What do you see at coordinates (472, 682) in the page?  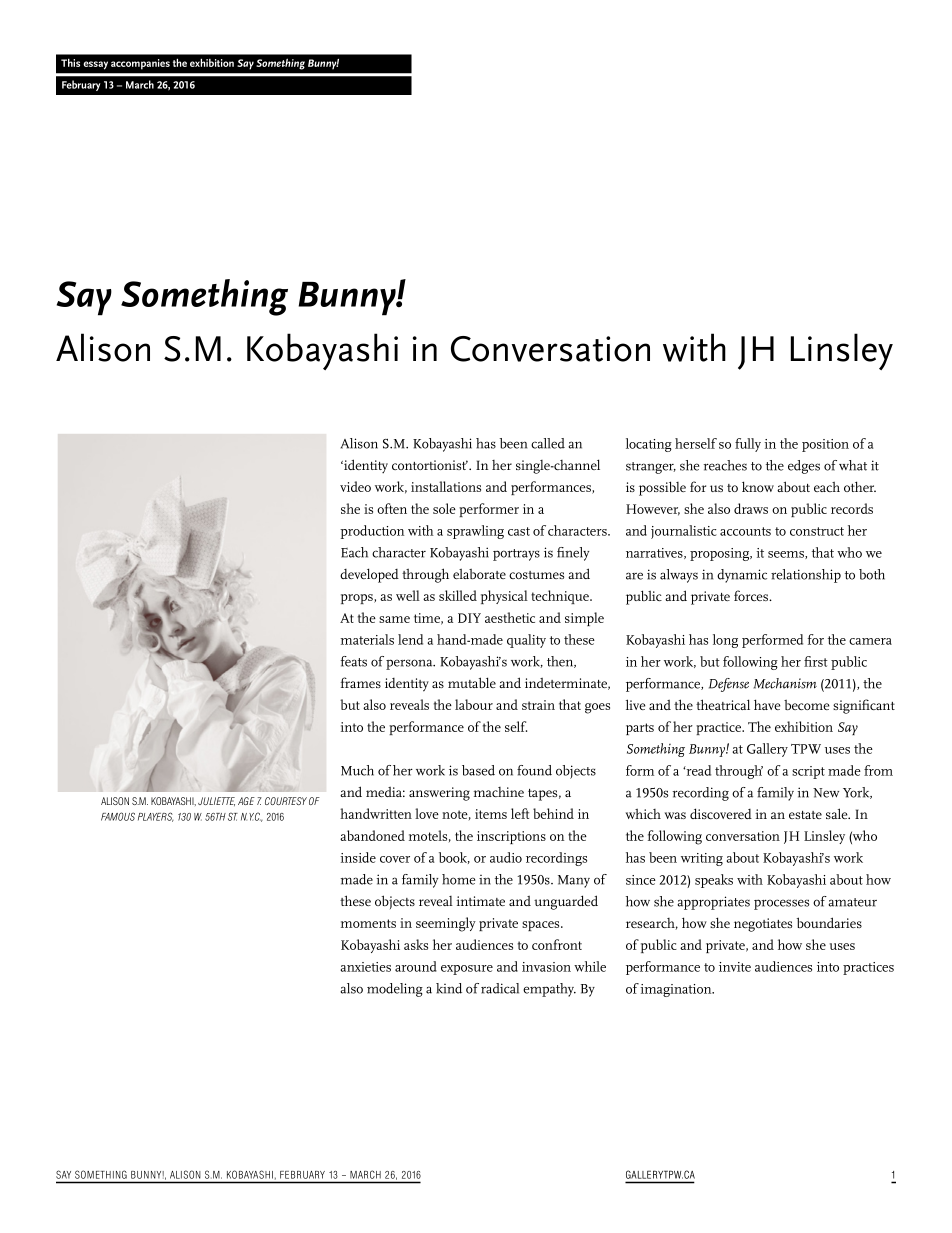 I see `mutable` at bounding box center [472, 682].
